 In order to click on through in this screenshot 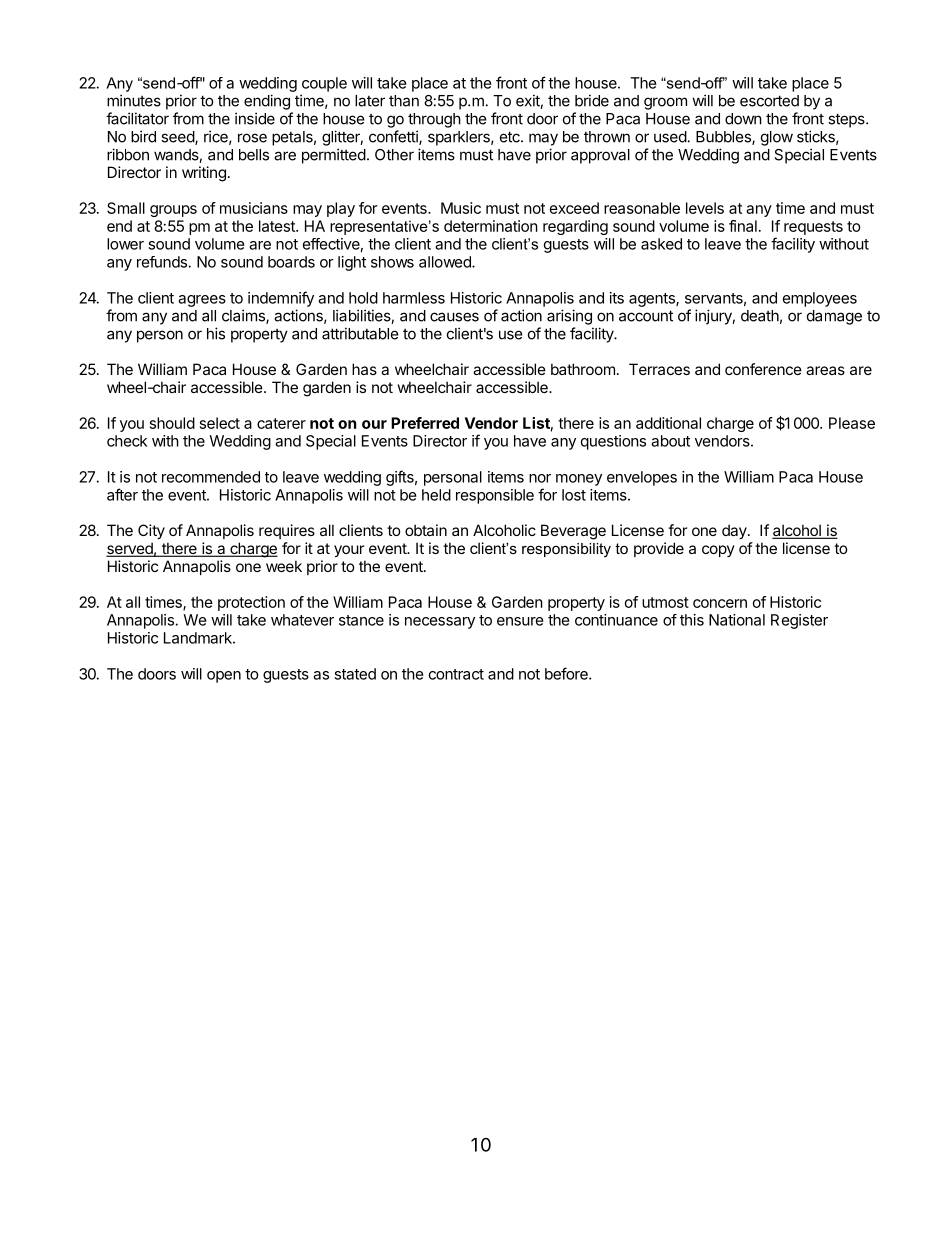, I will do `click(434, 120)`.
